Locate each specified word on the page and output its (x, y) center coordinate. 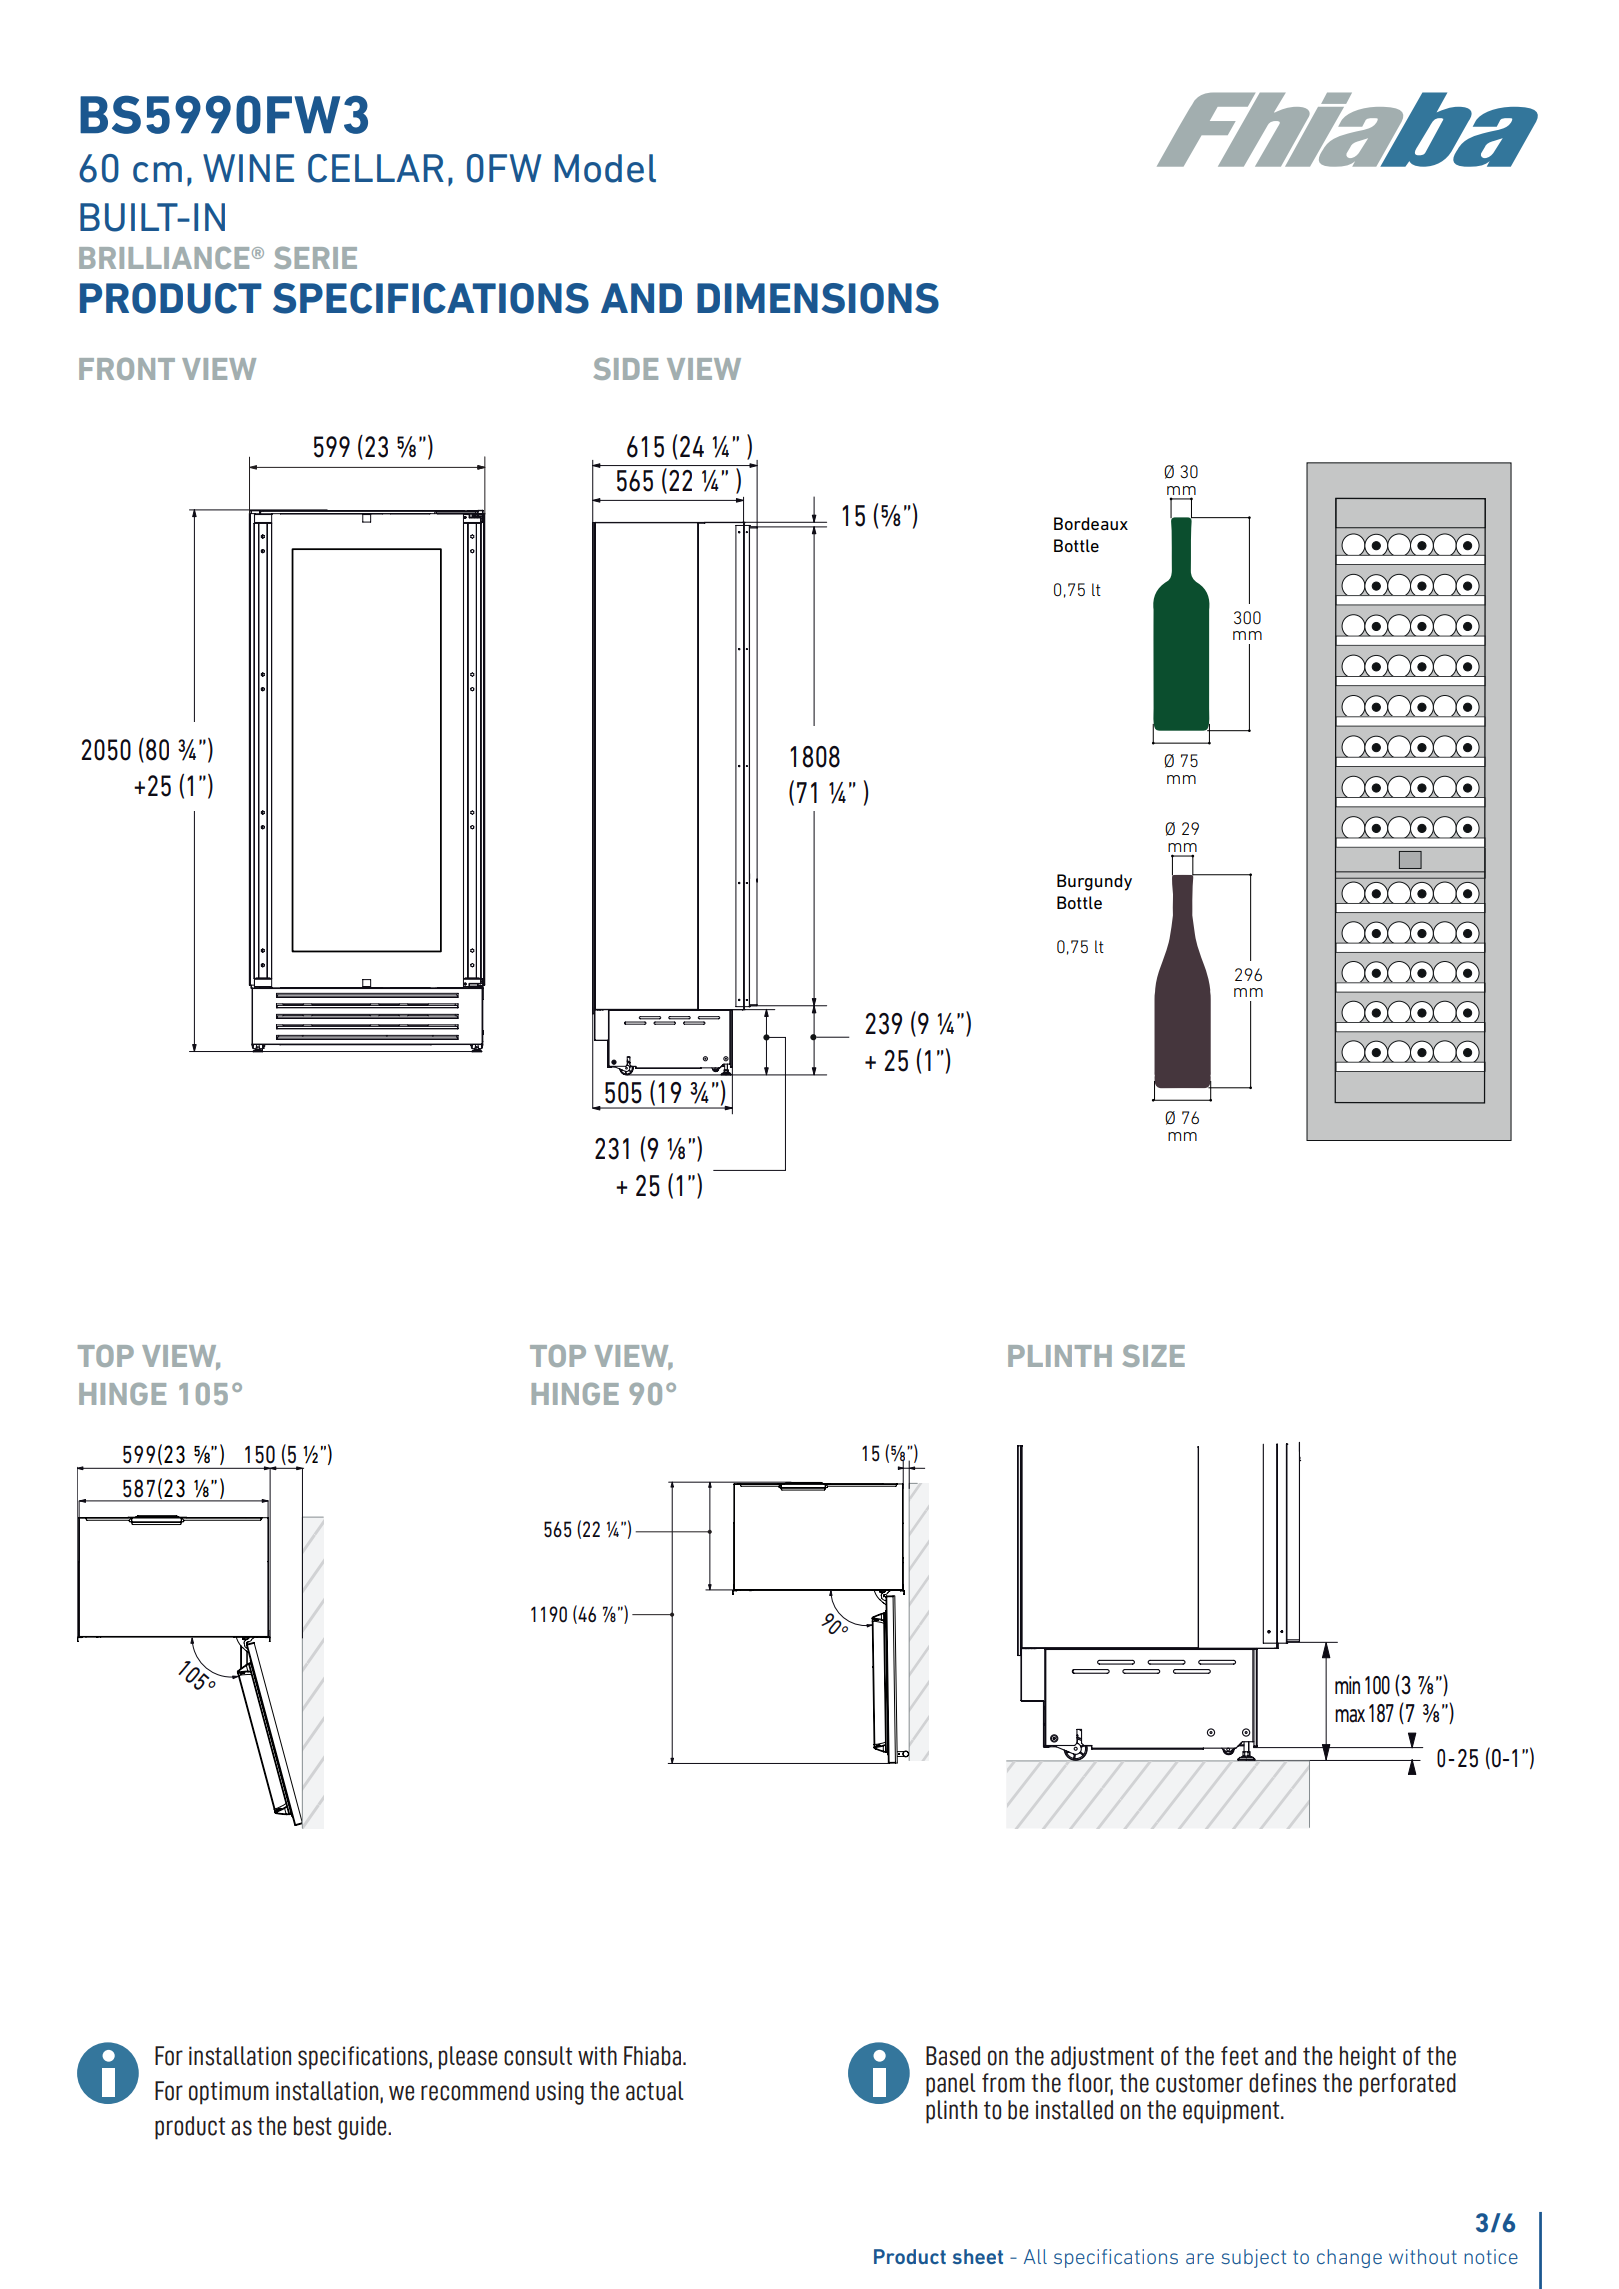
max (1350, 1716)
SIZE (1154, 1356)
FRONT (127, 369)
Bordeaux (1091, 523)
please (468, 2058)
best (313, 2126)
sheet (978, 2256)
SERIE (315, 258)
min (1347, 1685)
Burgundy (1094, 882)
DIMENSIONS (818, 298)
